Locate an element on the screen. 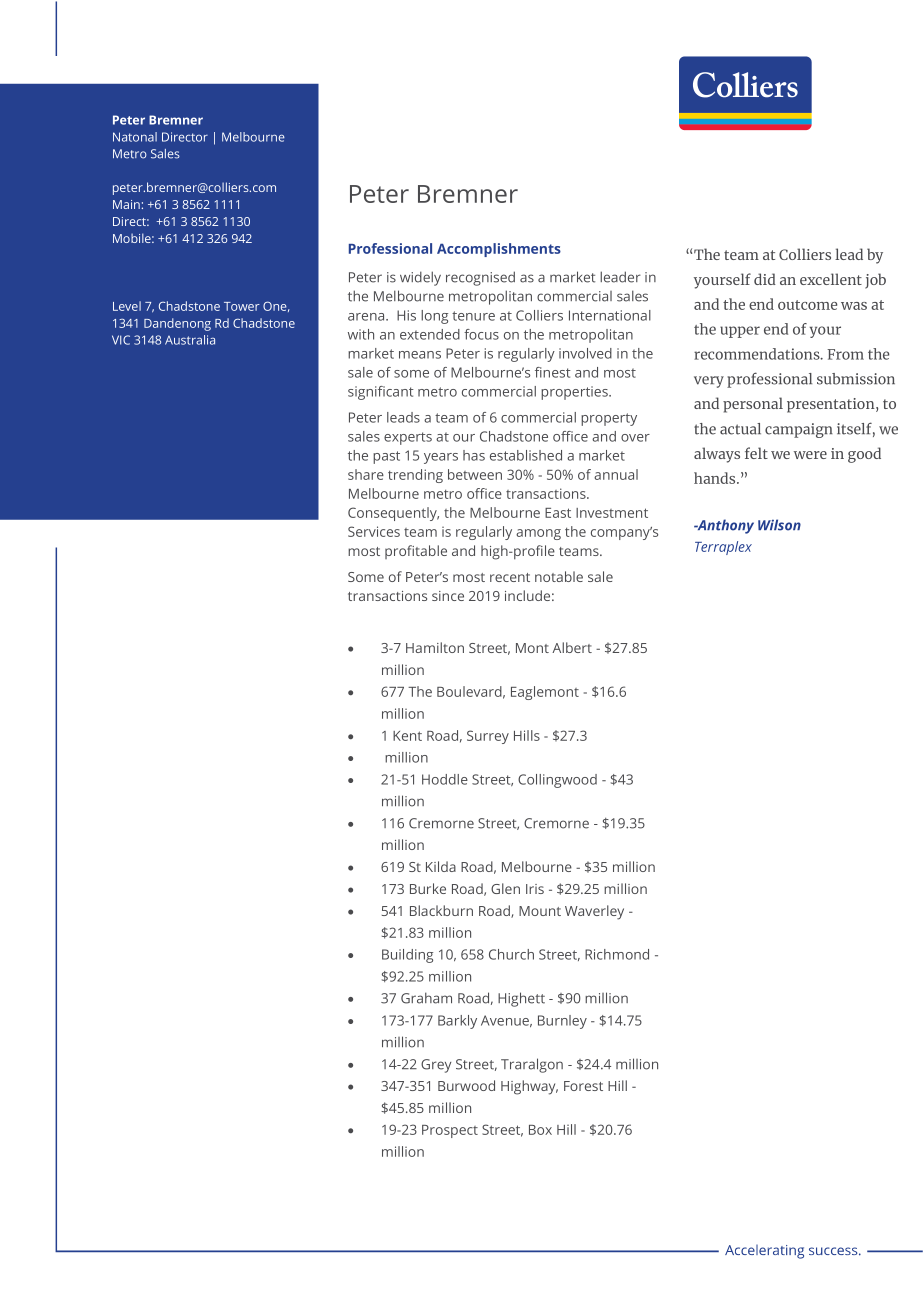 This screenshot has height=1308, width=924. did is located at coordinates (765, 279).
